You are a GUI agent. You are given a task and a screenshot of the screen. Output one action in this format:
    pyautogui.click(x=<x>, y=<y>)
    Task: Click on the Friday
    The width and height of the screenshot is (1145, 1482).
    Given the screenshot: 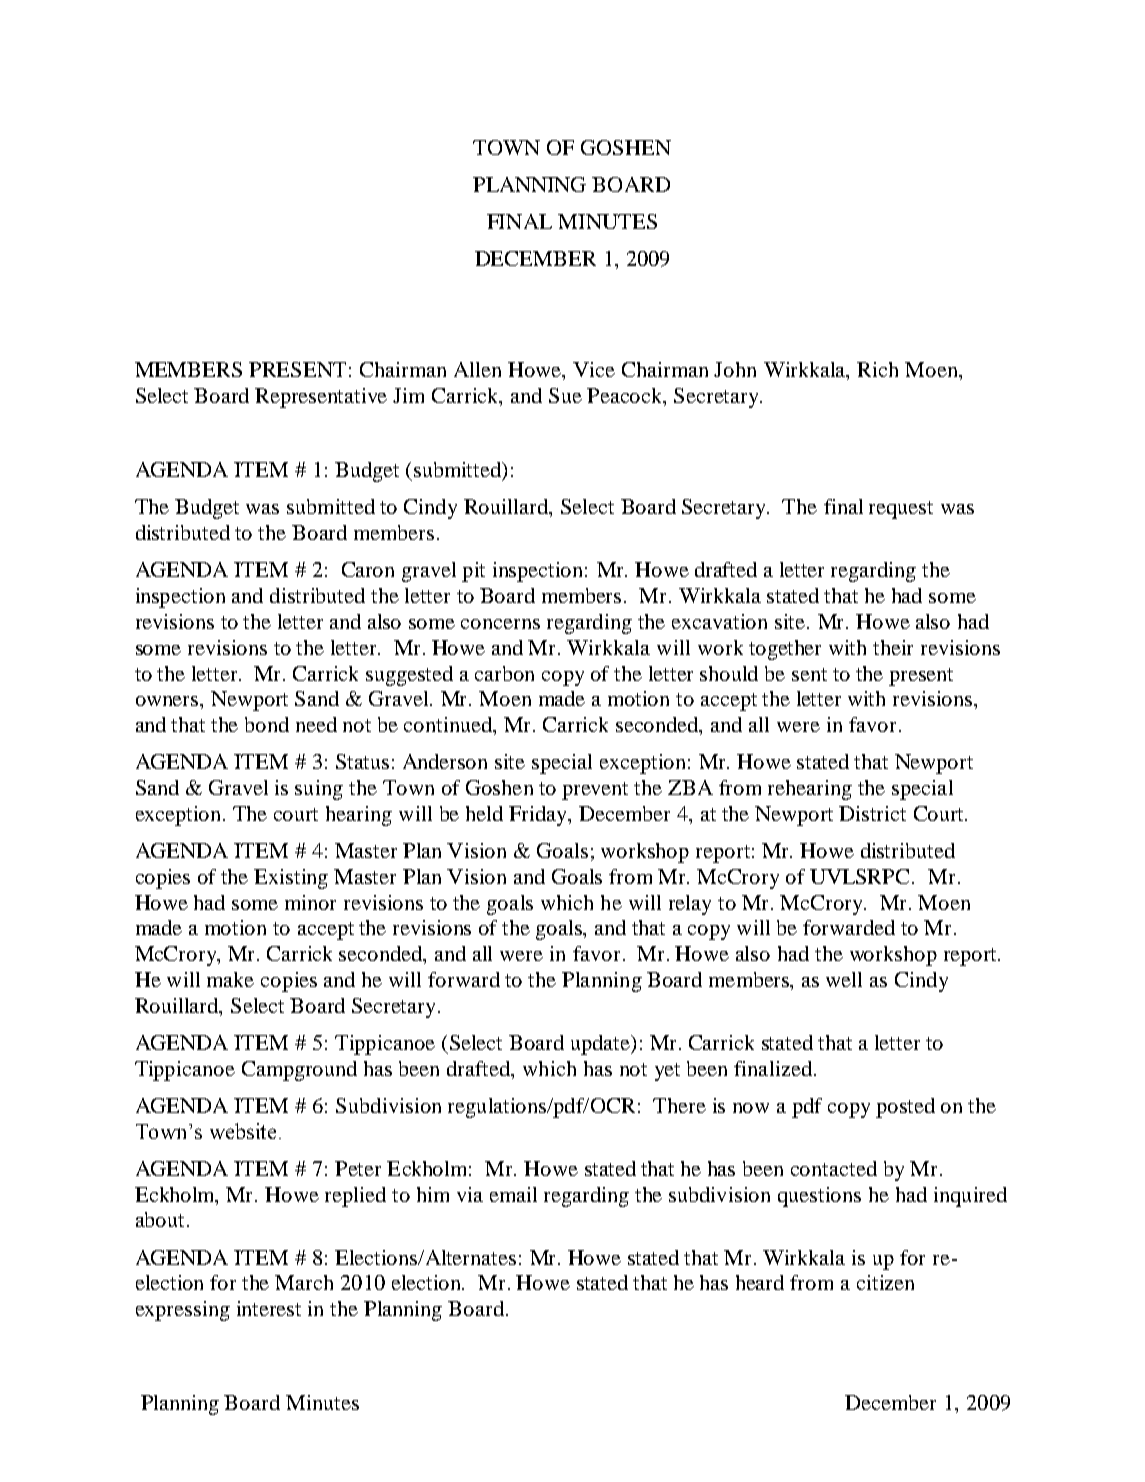 What is the action you would take?
    pyautogui.click(x=539, y=816)
